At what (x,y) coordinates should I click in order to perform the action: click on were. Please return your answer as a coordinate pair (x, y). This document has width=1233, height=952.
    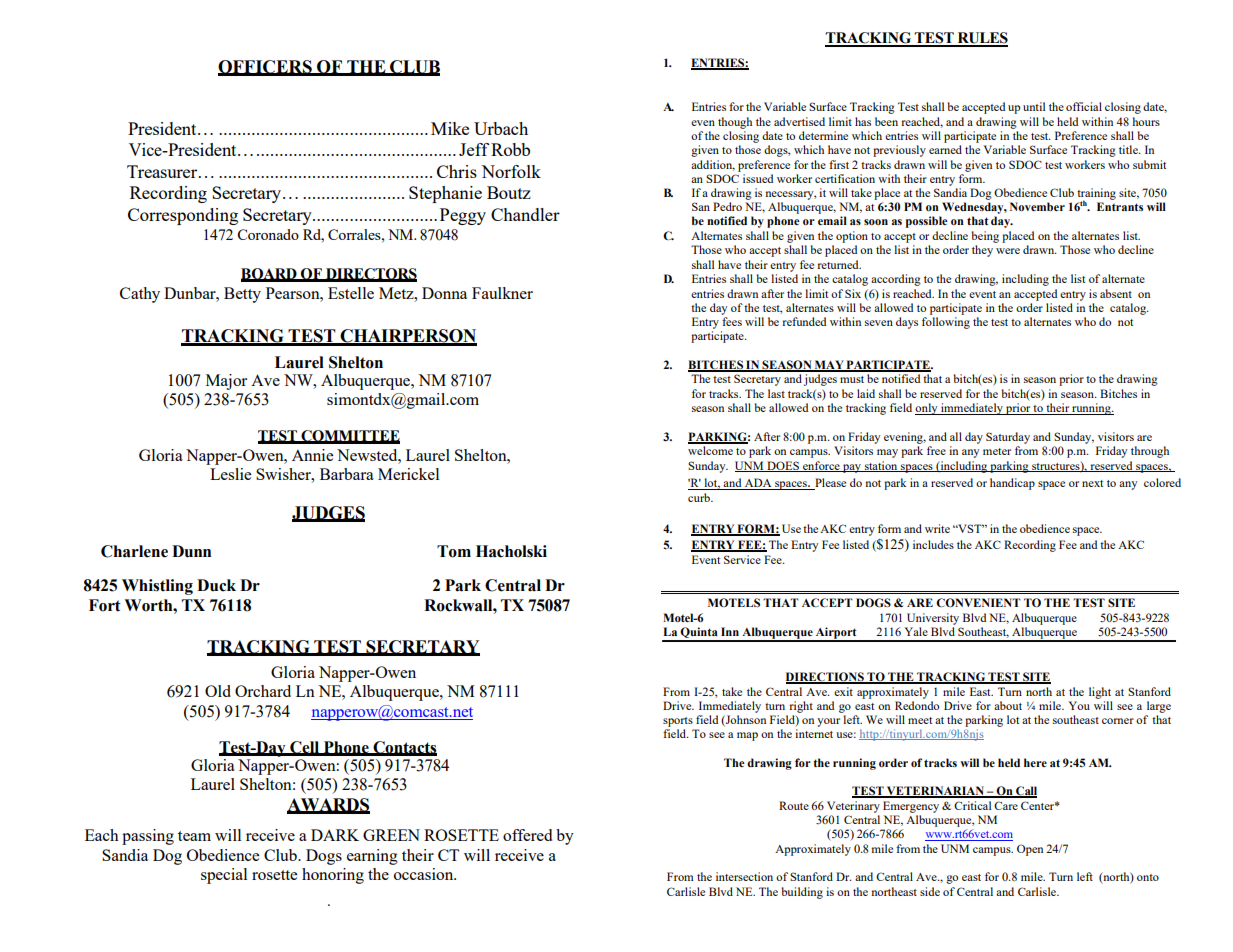
    Looking at the image, I should click on (1008, 251).
